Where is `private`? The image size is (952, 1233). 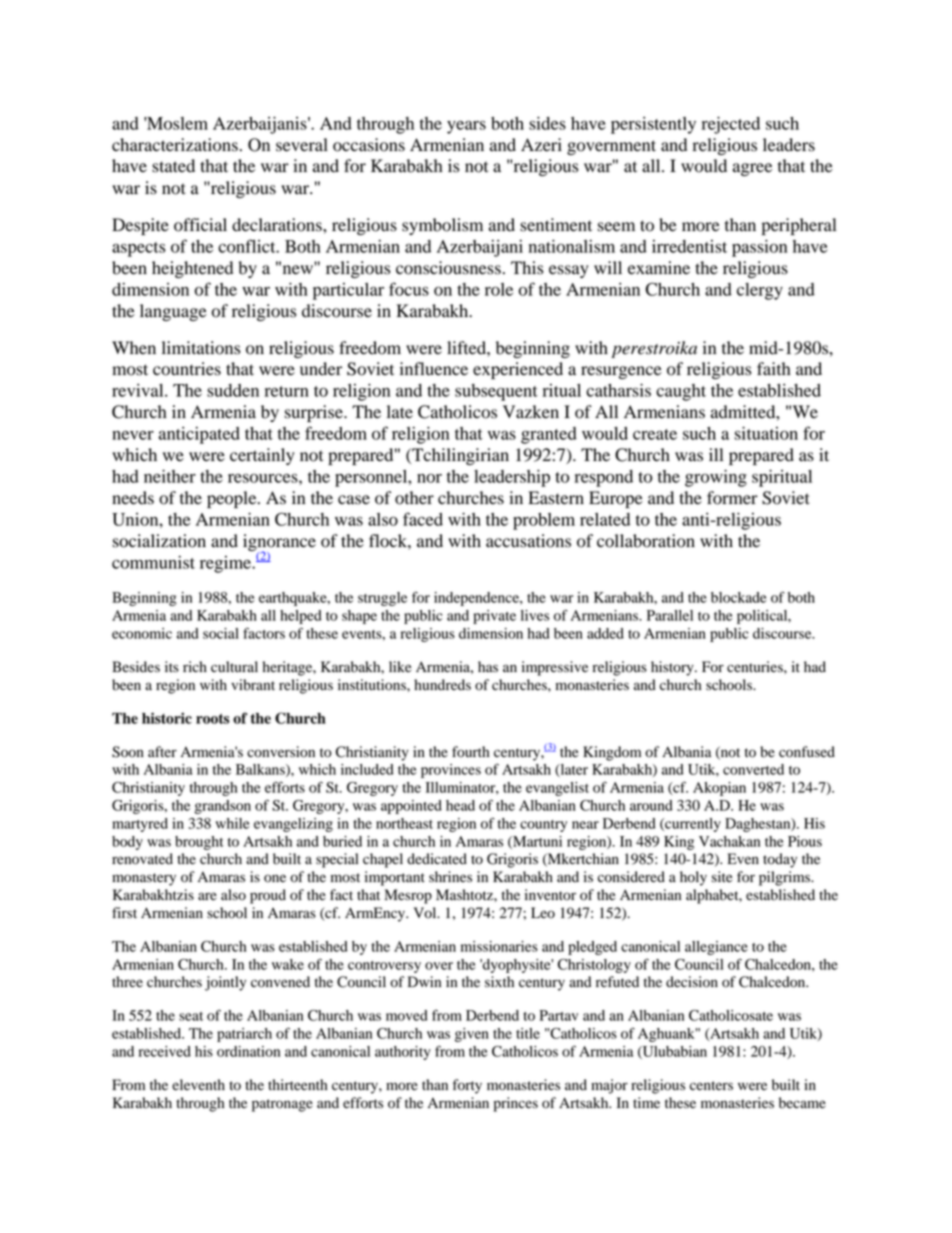
private is located at coordinates (494, 617).
